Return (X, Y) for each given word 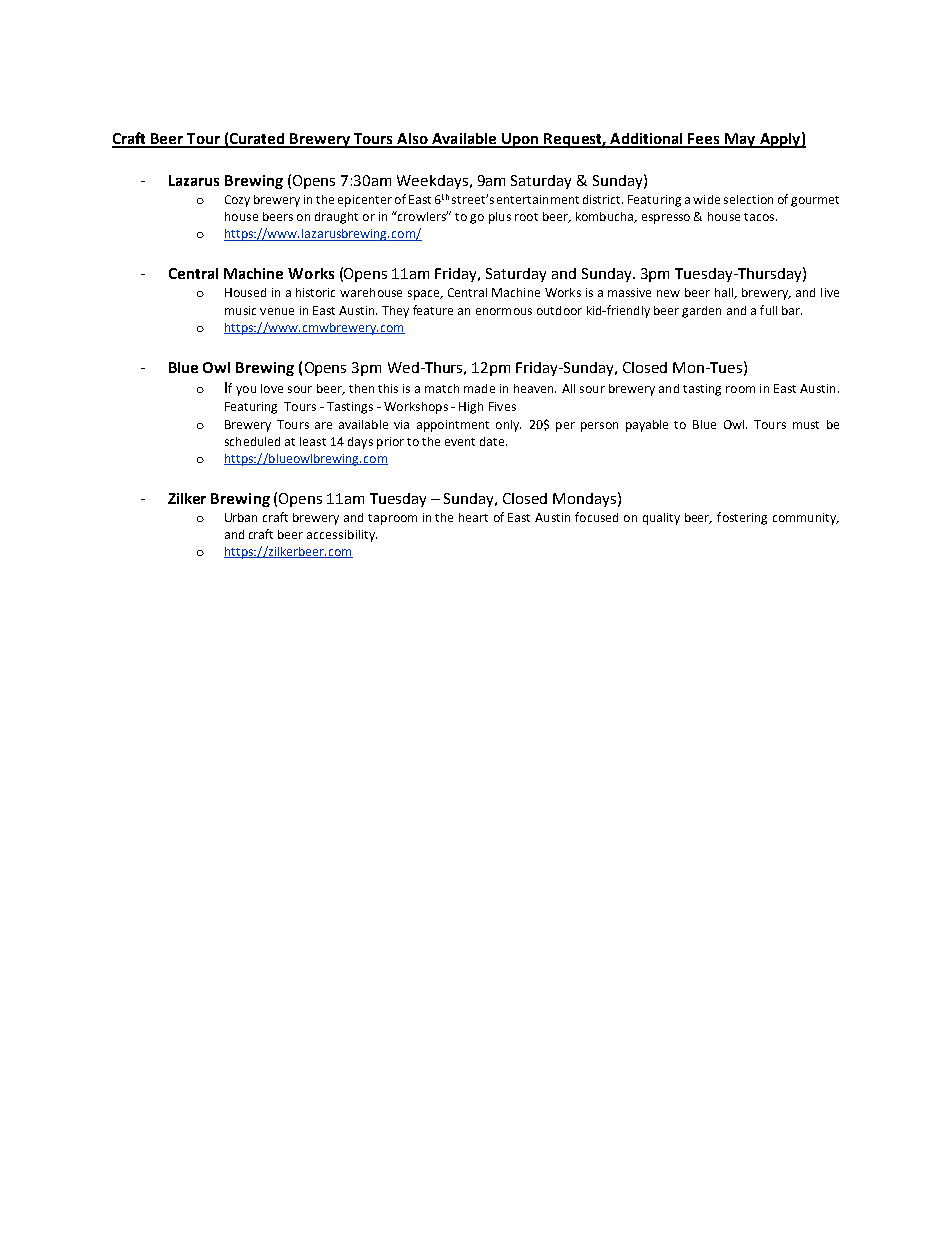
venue (277, 311)
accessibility (342, 536)
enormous (504, 311)
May (740, 140)
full (768, 310)
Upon (521, 140)
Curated (257, 140)
